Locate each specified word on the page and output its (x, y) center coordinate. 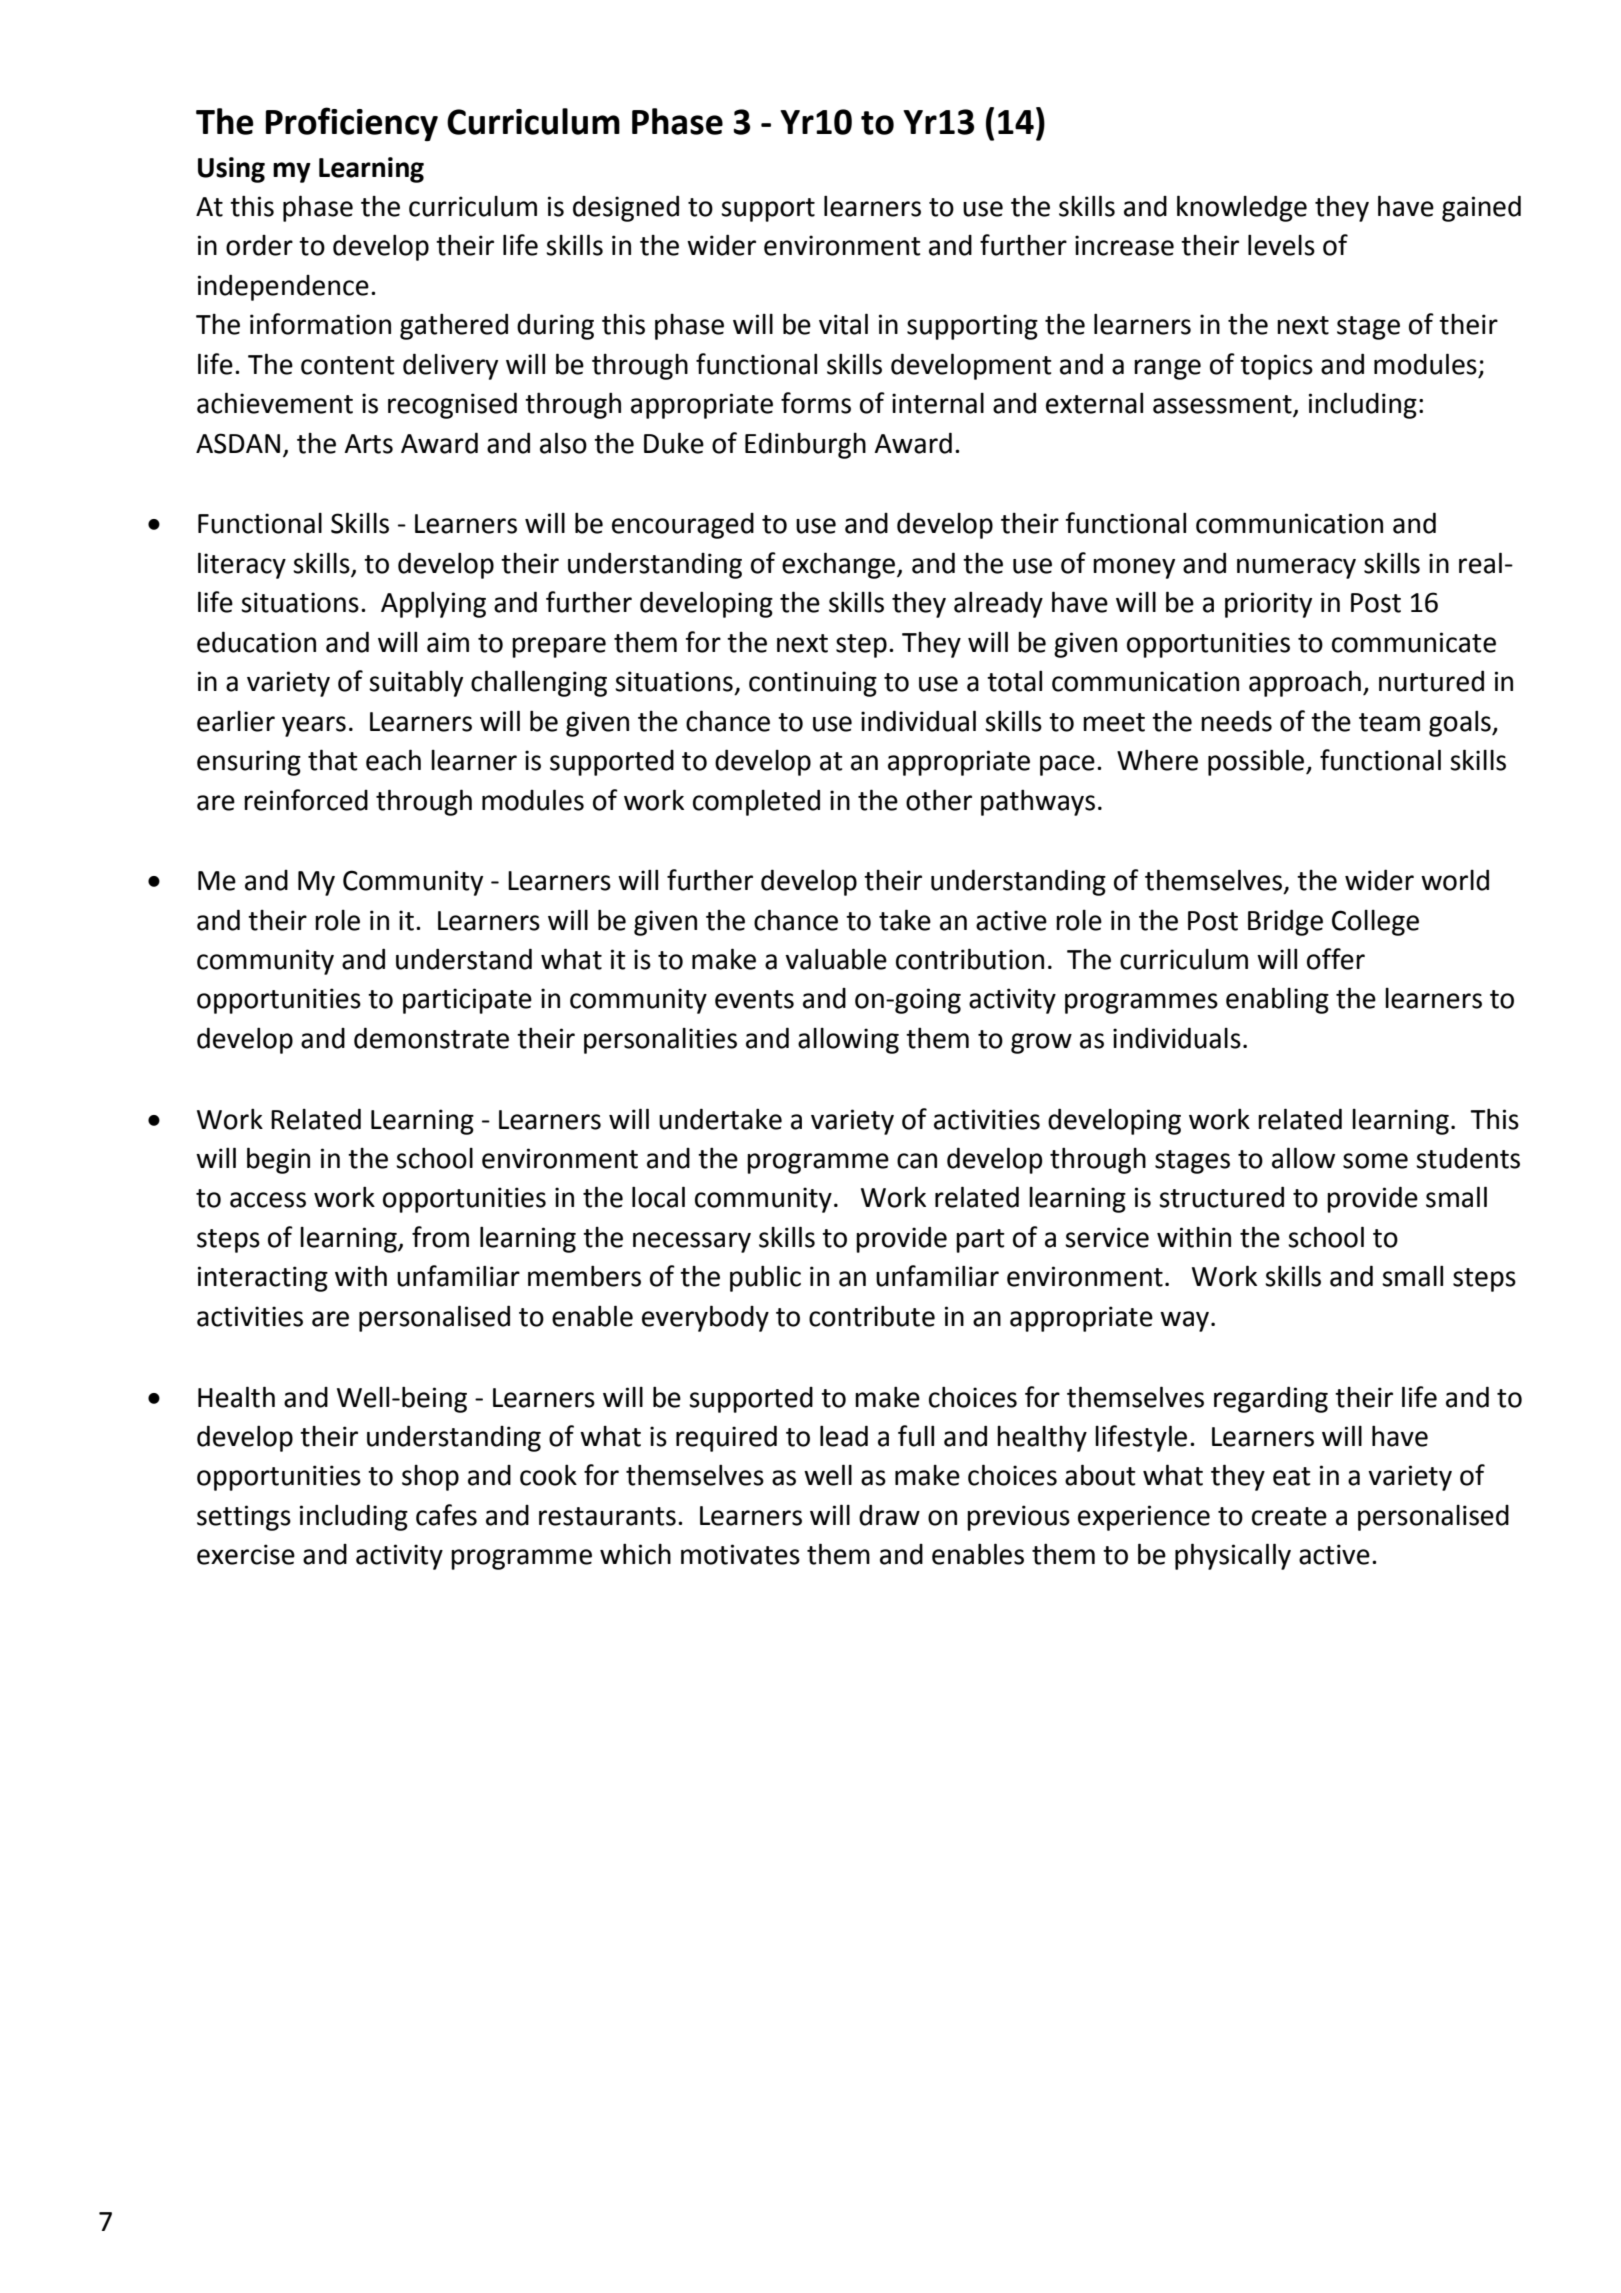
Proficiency (352, 124)
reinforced (306, 800)
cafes (446, 1515)
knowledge (1242, 208)
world (1455, 880)
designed (626, 208)
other (939, 800)
